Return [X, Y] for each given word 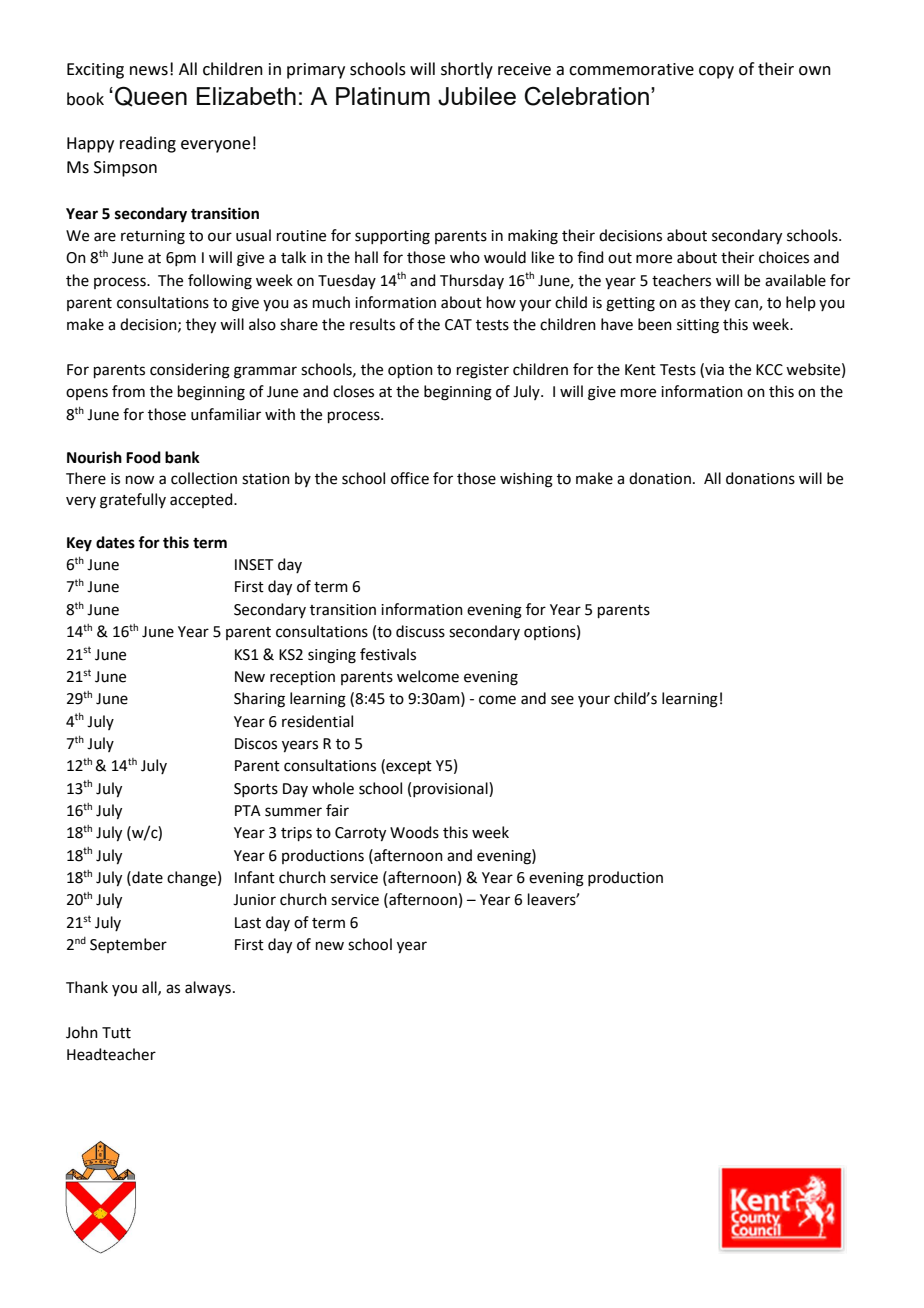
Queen [151, 96]
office [410, 478]
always [208, 988]
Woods [414, 832]
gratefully [133, 501]
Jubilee [477, 96]
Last [248, 923]
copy [716, 72]
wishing [526, 480]
